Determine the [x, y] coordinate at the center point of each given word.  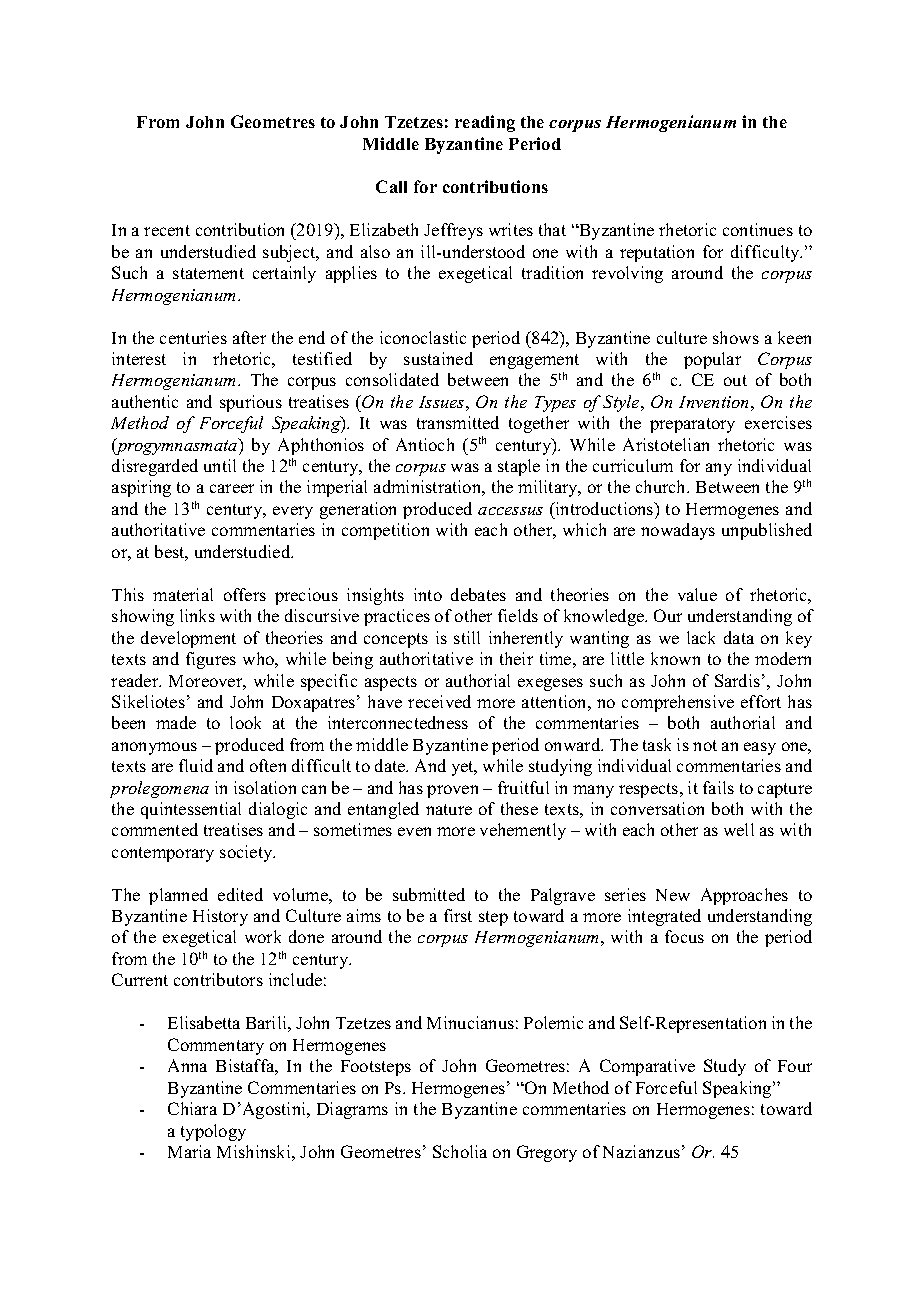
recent [167, 230]
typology [213, 1132]
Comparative [647, 1067]
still [467, 637]
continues [758, 229]
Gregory [547, 1153]
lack [701, 637]
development [188, 639]
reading [485, 123]
